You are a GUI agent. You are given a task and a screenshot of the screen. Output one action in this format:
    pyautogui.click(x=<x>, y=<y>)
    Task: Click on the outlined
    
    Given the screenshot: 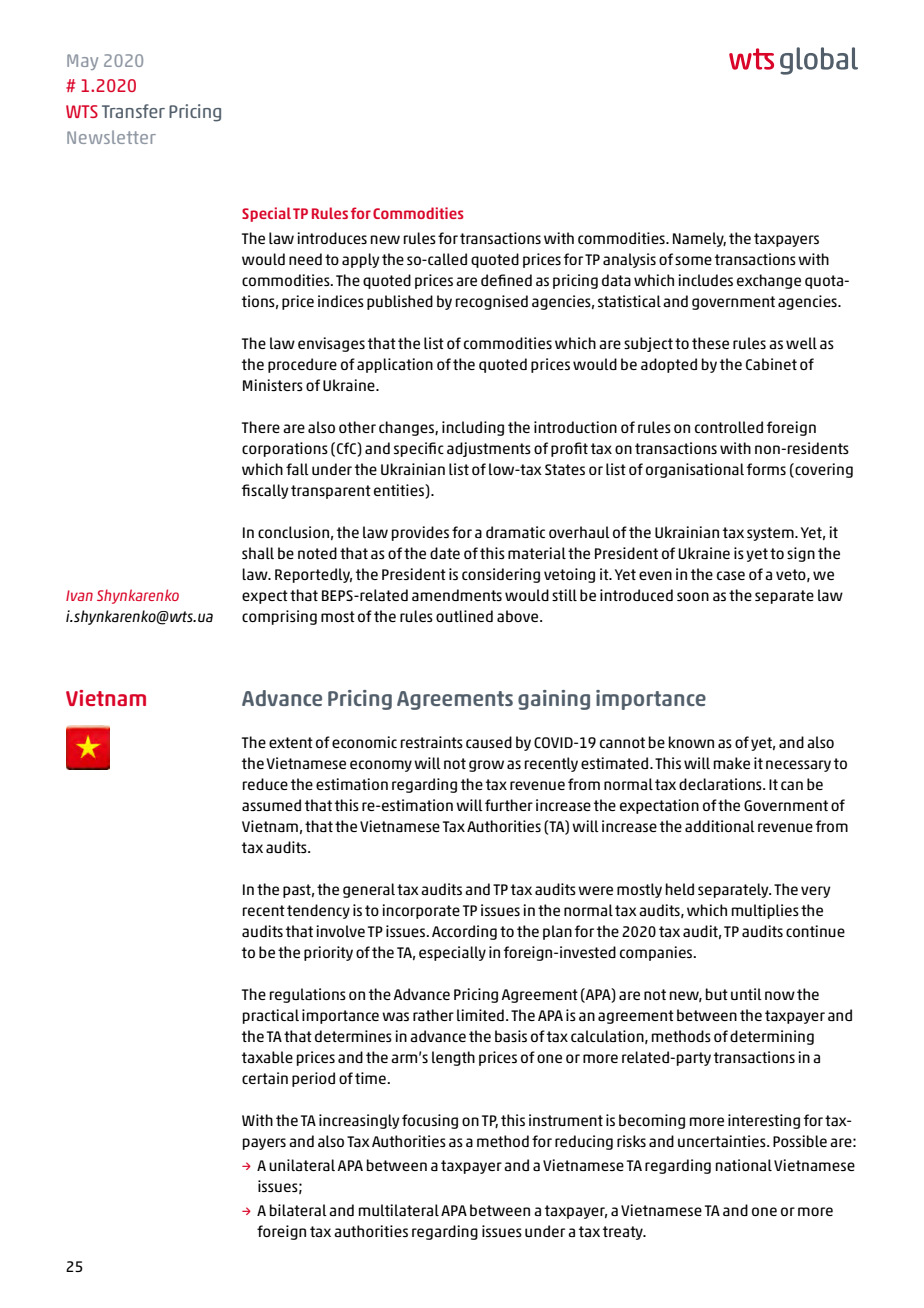 What is the action you would take?
    pyautogui.click(x=464, y=616)
